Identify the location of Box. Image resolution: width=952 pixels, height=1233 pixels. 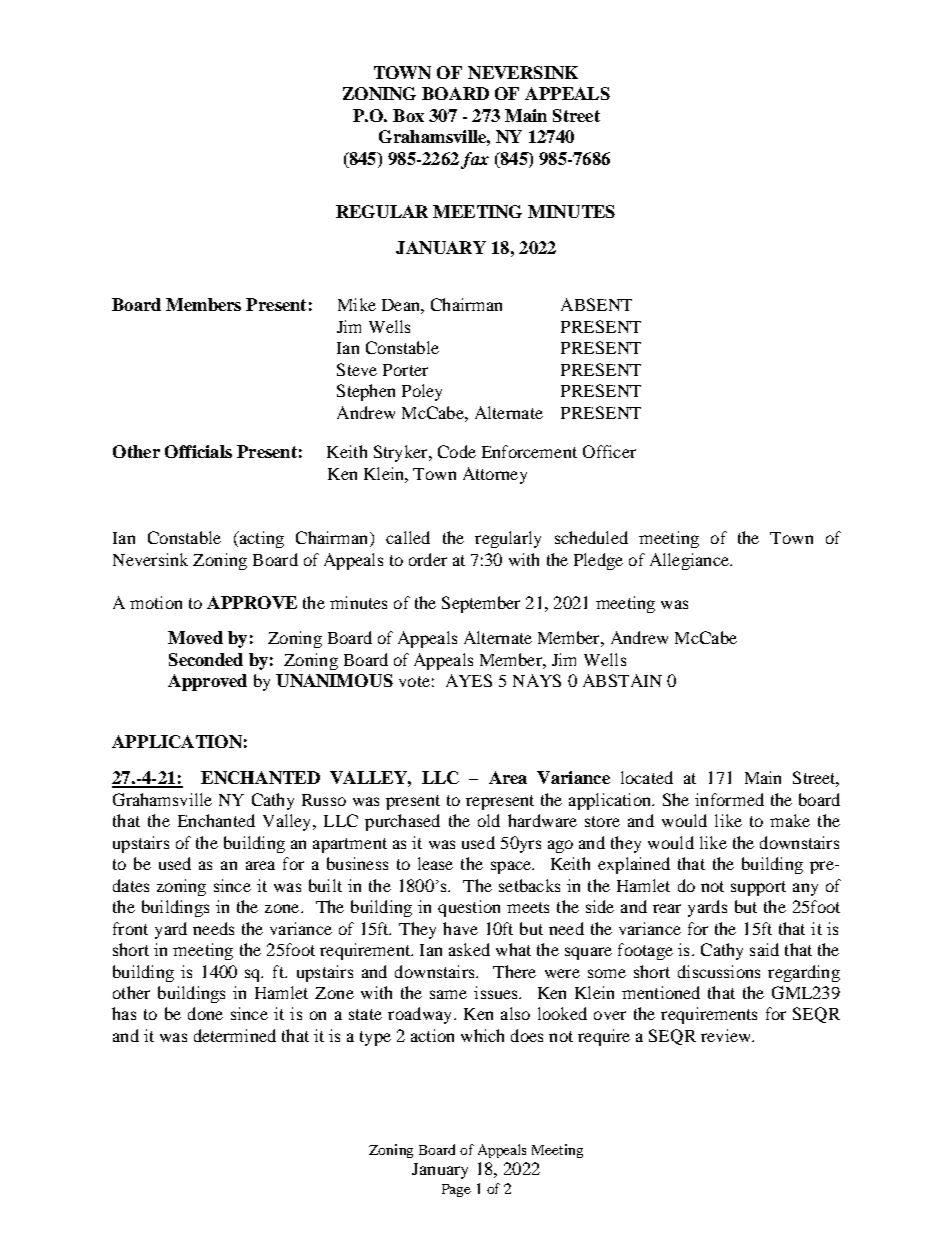
(408, 115).
